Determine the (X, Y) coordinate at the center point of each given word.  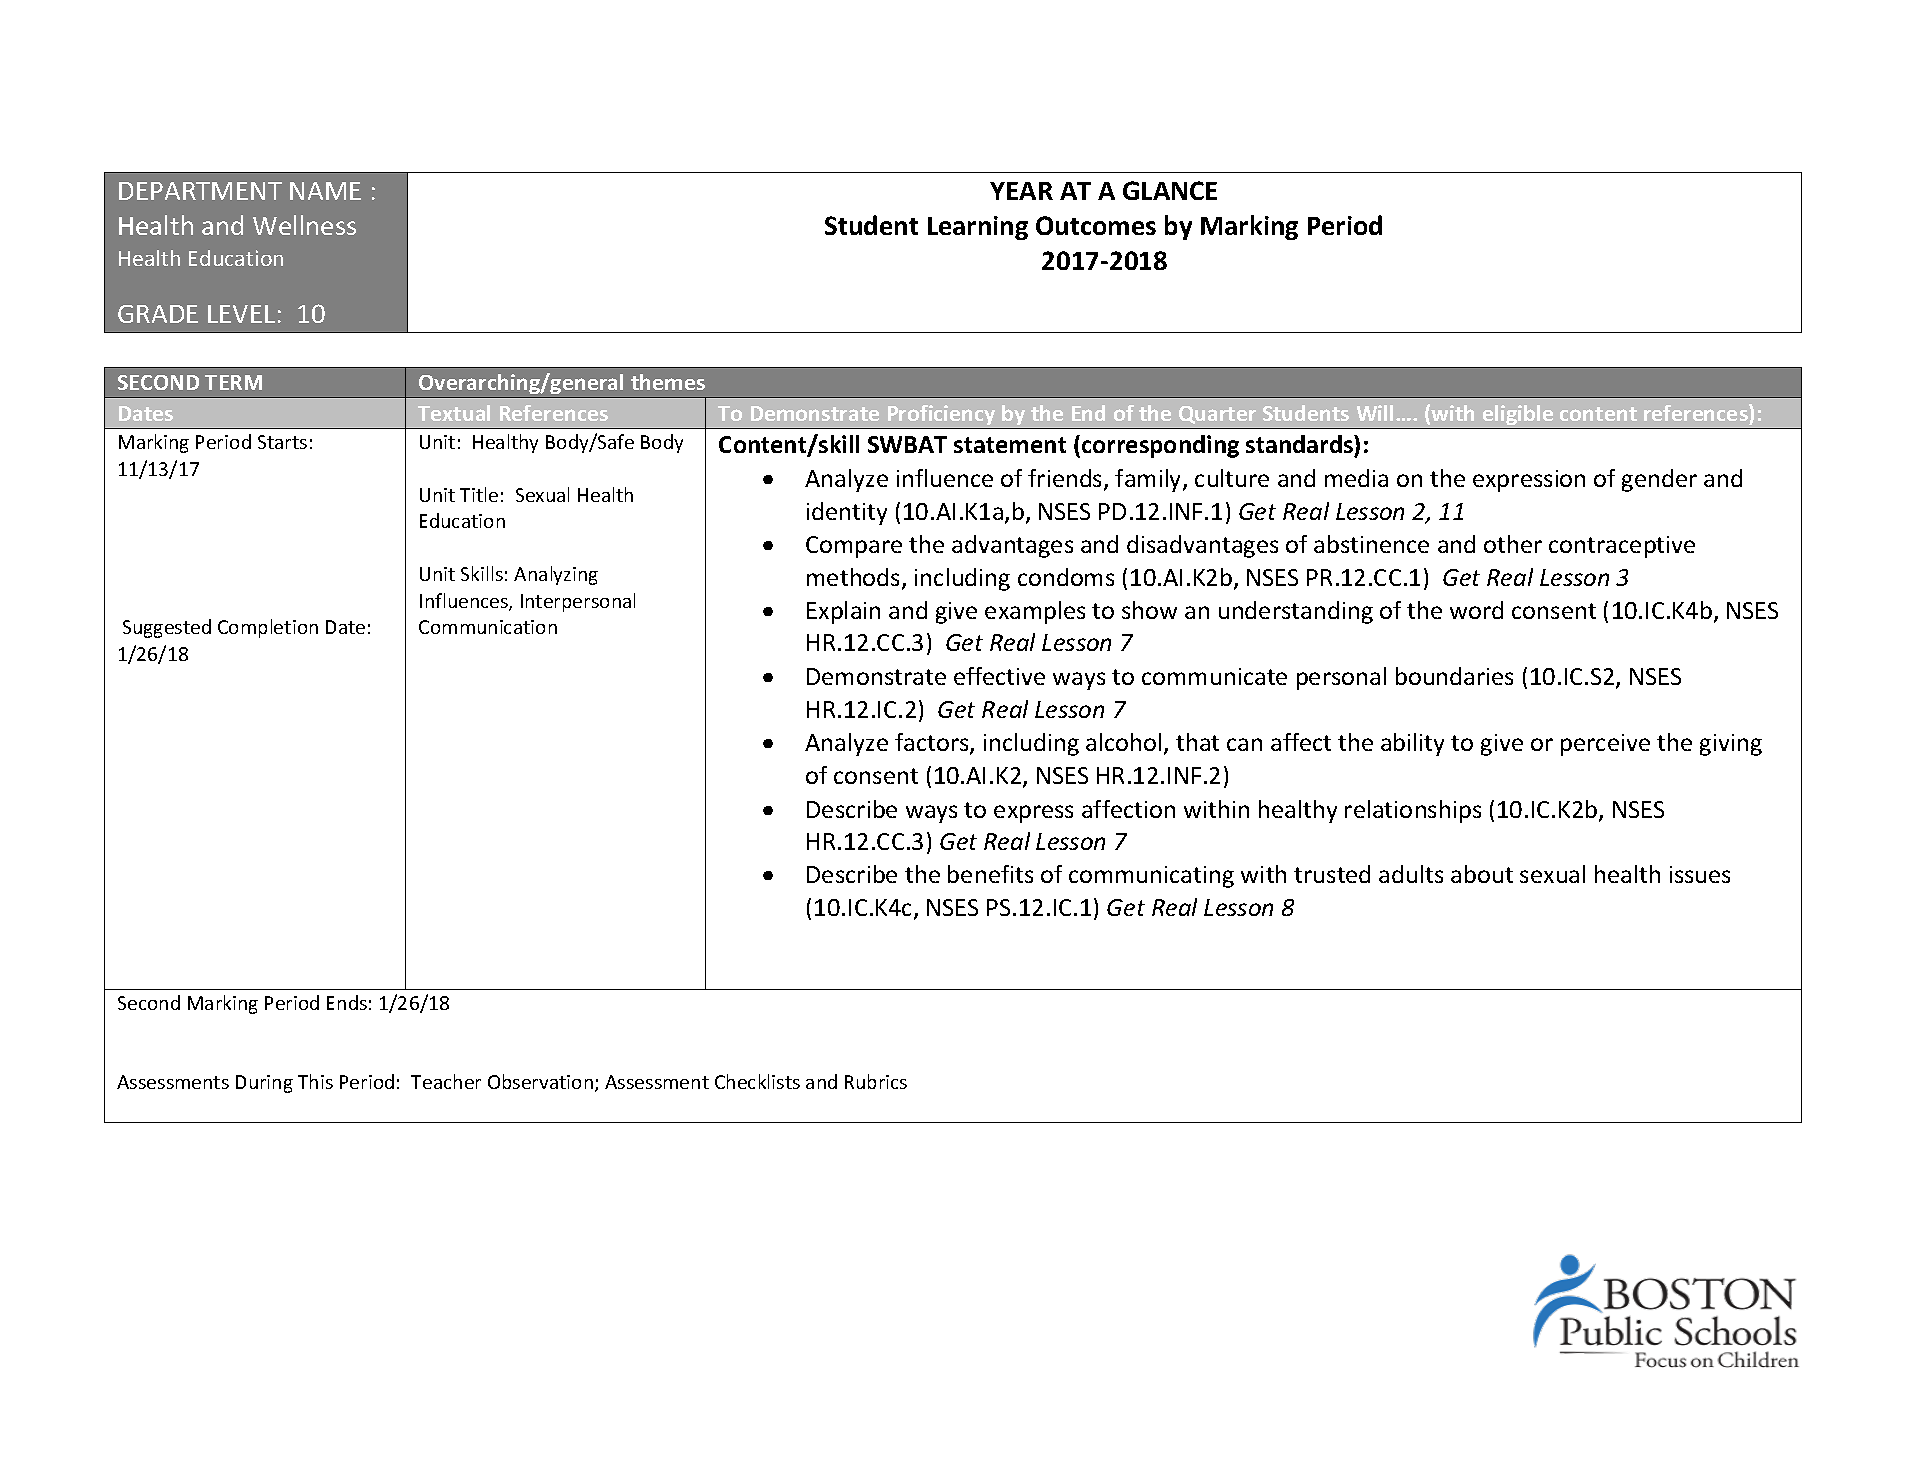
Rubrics (876, 1081)
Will (1375, 413)
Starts (282, 442)
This (315, 1081)
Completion (268, 628)
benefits (990, 874)
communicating (1151, 877)
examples (1035, 612)
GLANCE (1170, 190)
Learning (978, 228)
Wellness (304, 225)
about (1482, 874)
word (1476, 610)
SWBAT (907, 444)
